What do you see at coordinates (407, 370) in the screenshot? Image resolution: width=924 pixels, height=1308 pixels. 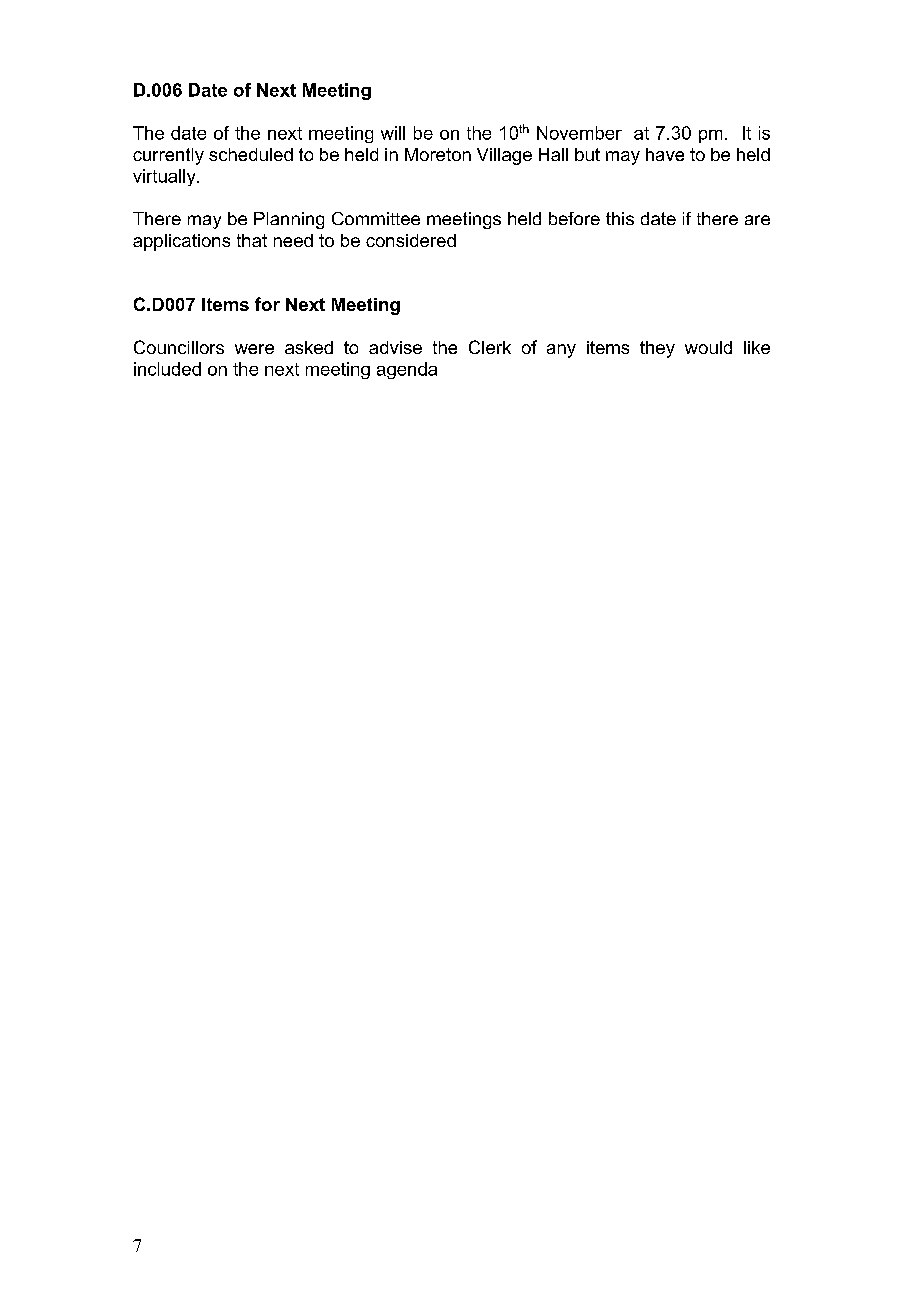 I see `agenda` at bounding box center [407, 370].
